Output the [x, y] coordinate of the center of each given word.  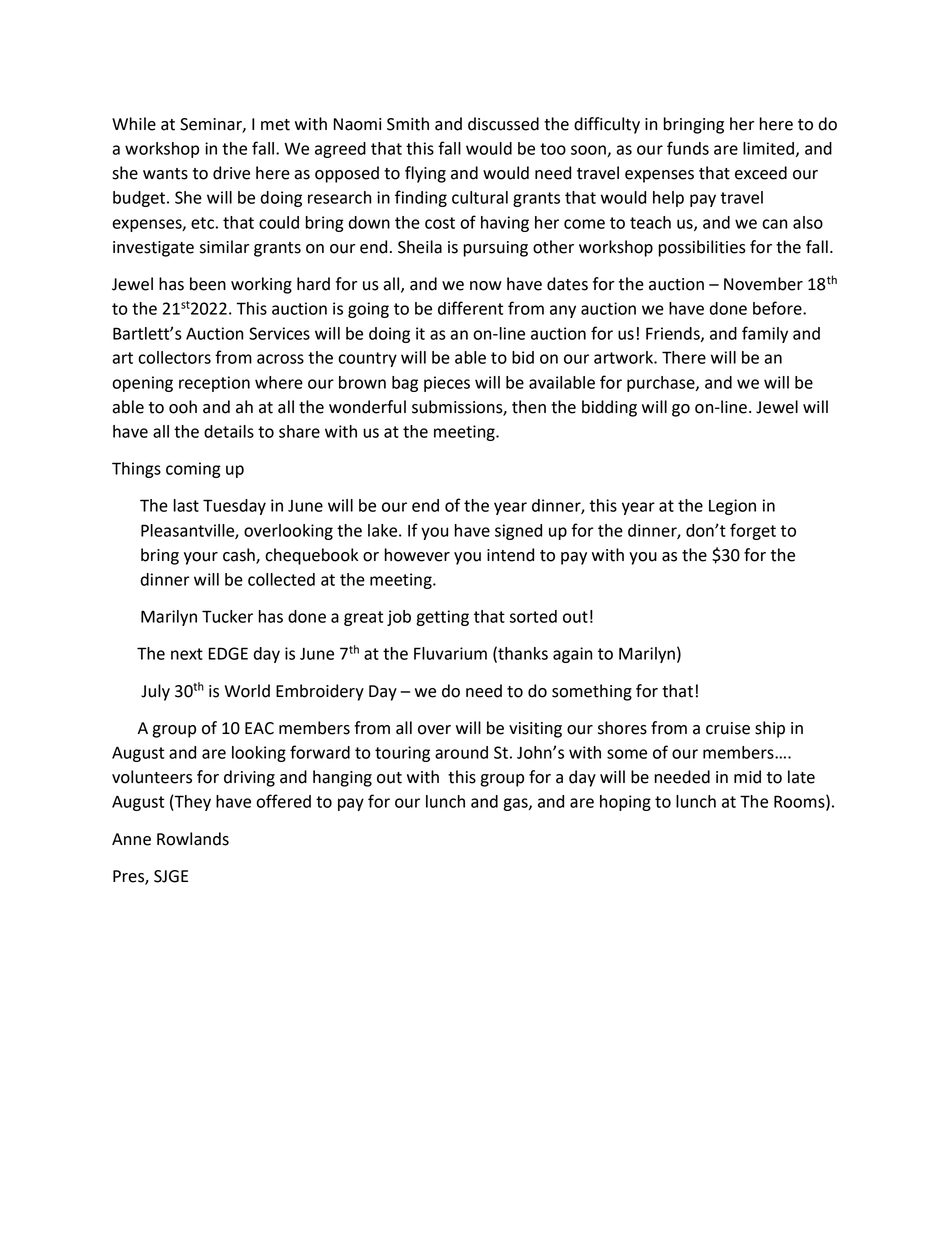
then [529, 407]
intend [510, 555]
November [763, 284]
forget [753, 531]
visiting [535, 730]
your [201, 558]
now [486, 286]
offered [283, 801]
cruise [728, 728]
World [247, 691]
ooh [183, 407]
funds [688, 148]
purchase [662, 384]
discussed [503, 124]
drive [231, 173]
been [208, 284]
